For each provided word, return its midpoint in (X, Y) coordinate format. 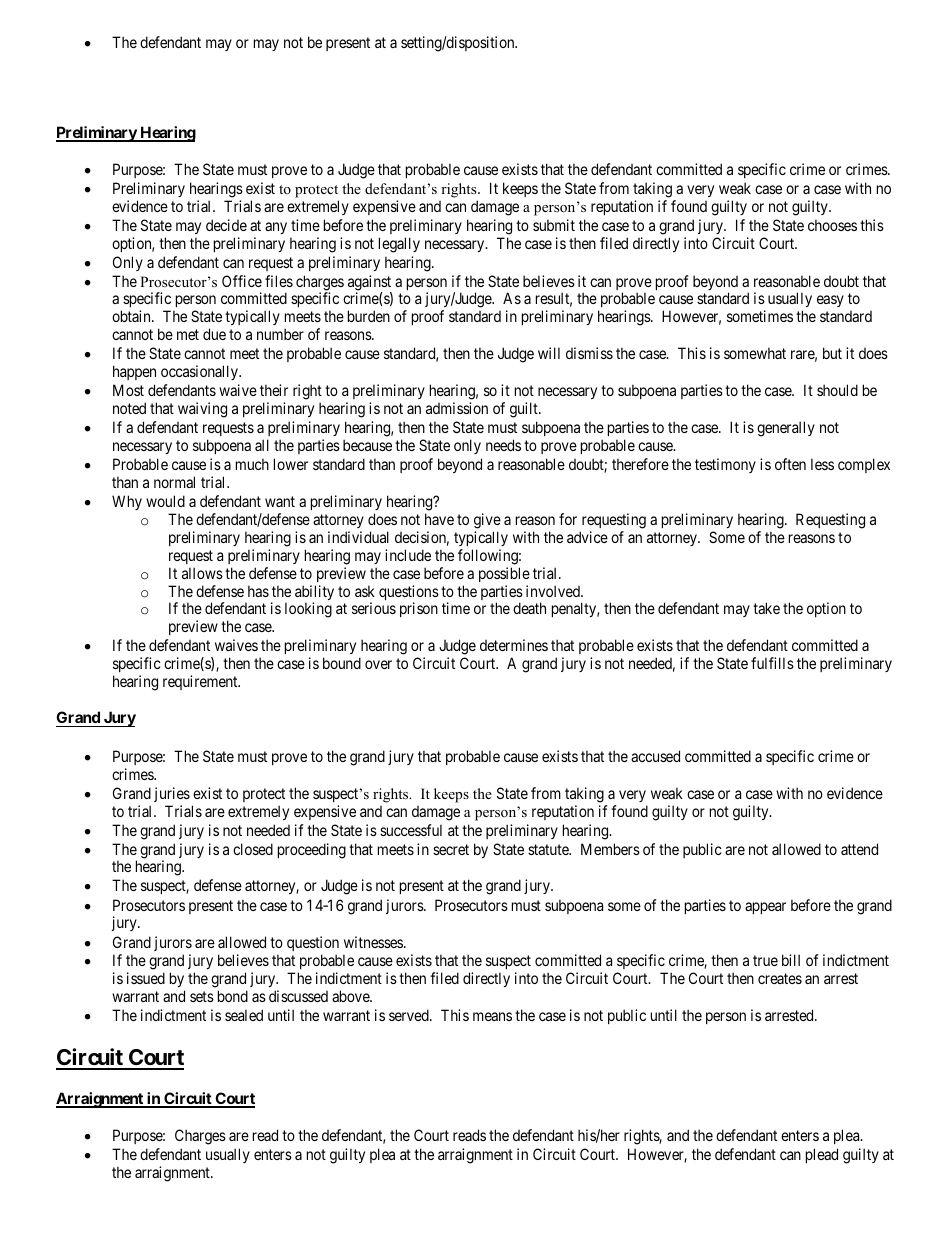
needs (503, 445)
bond (233, 996)
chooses (832, 225)
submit (554, 225)
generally (786, 429)
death (529, 608)
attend (859, 849)
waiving (202, 410)
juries (172, 794)
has (258, 591)
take (766, 608)
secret (451, 849)
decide (226, 225)
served (410, 1015)
